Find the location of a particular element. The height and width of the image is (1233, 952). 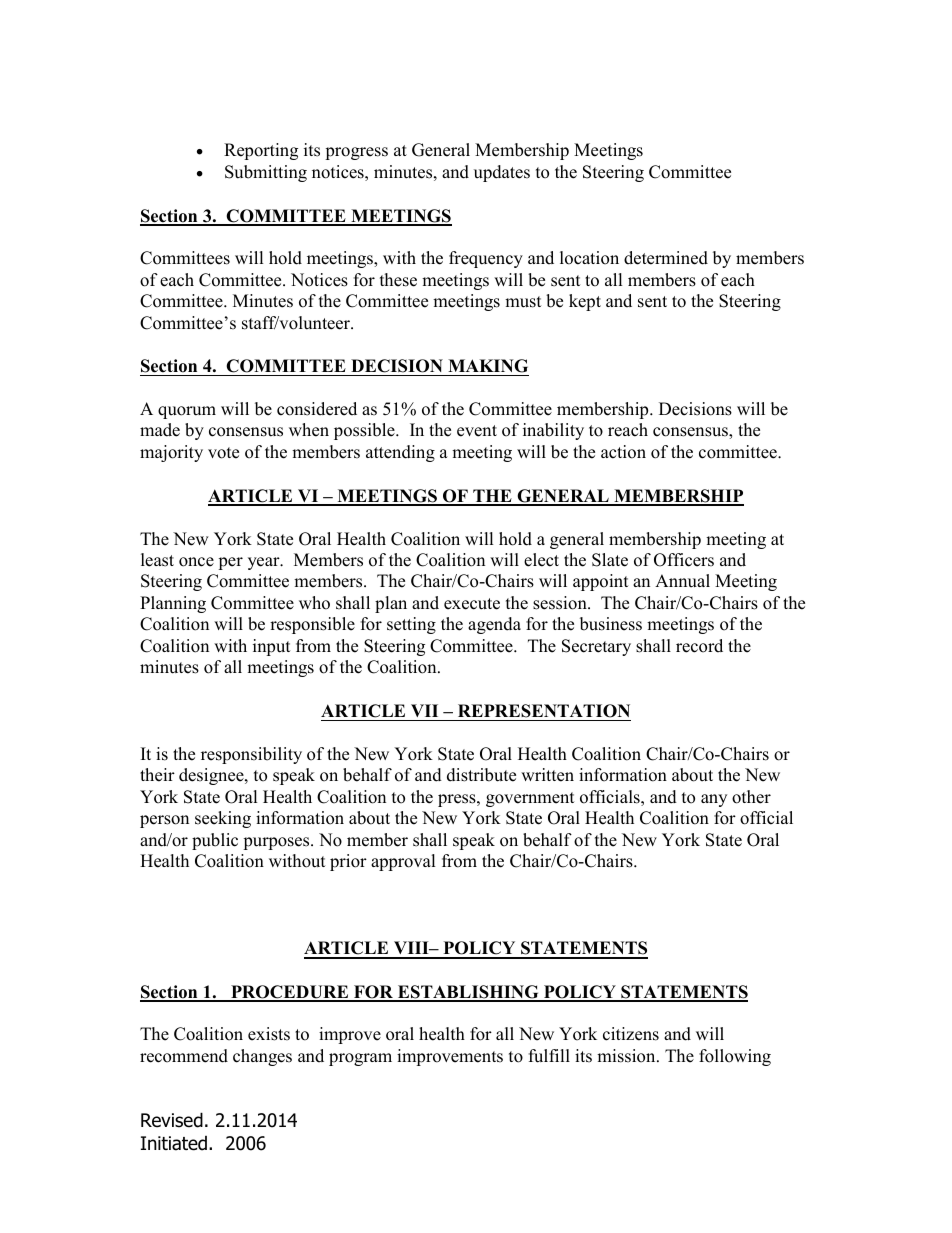

Submitting is located at coordinates (266, 173).
